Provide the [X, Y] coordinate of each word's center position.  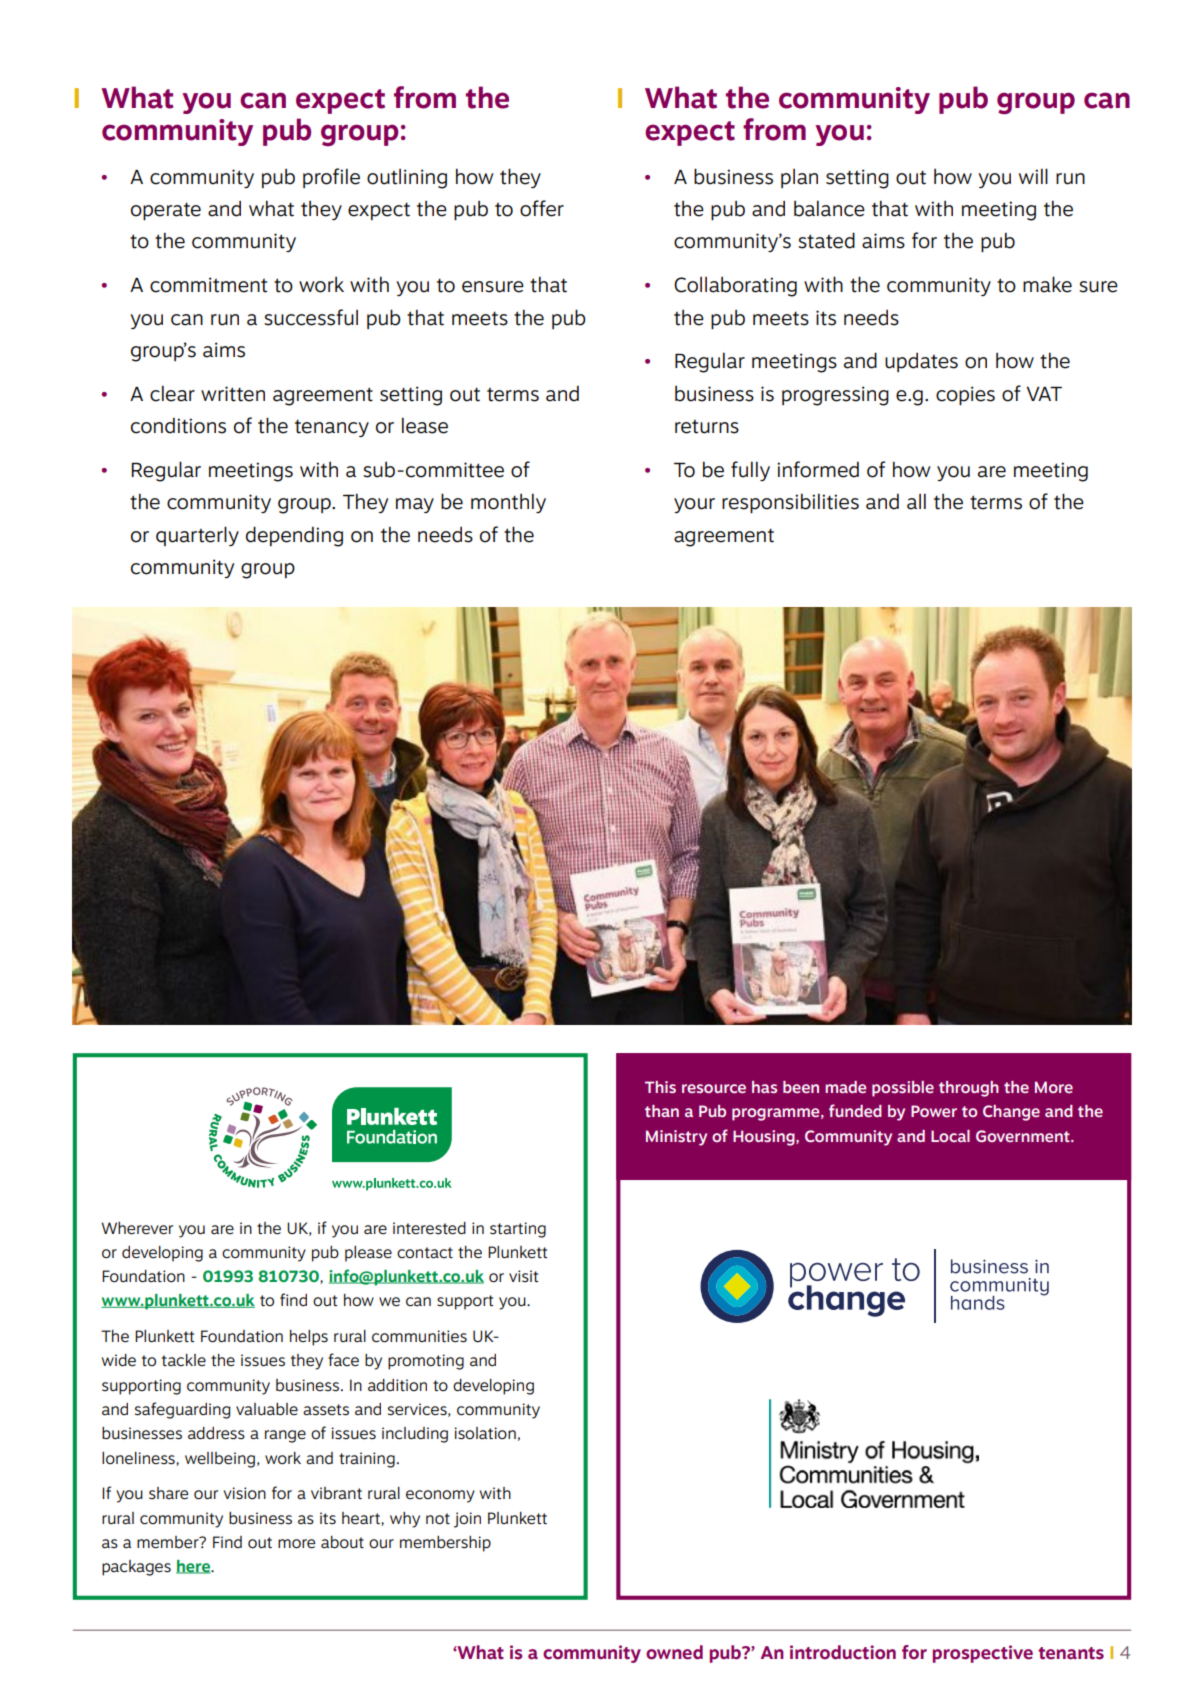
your [694, 505]
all [916, 501]
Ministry [676, 1138]
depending [294, 536]
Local [950, 1136]
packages [136, 1568]
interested [429, 1228]
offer [542, 208]
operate [166, 211]
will [1033, 176]
